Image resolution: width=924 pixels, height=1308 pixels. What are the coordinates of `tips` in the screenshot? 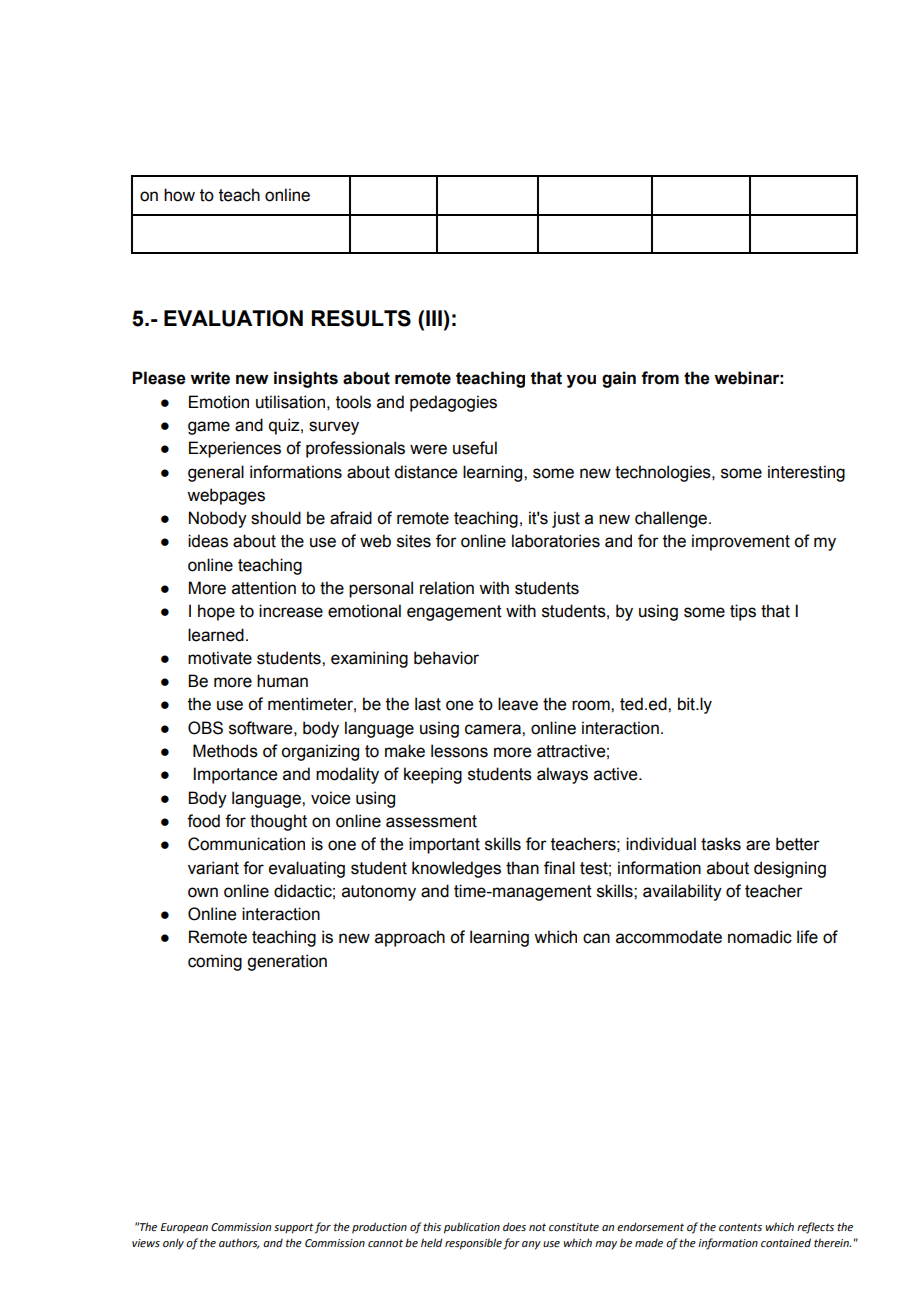 It's located at (743, 612).
